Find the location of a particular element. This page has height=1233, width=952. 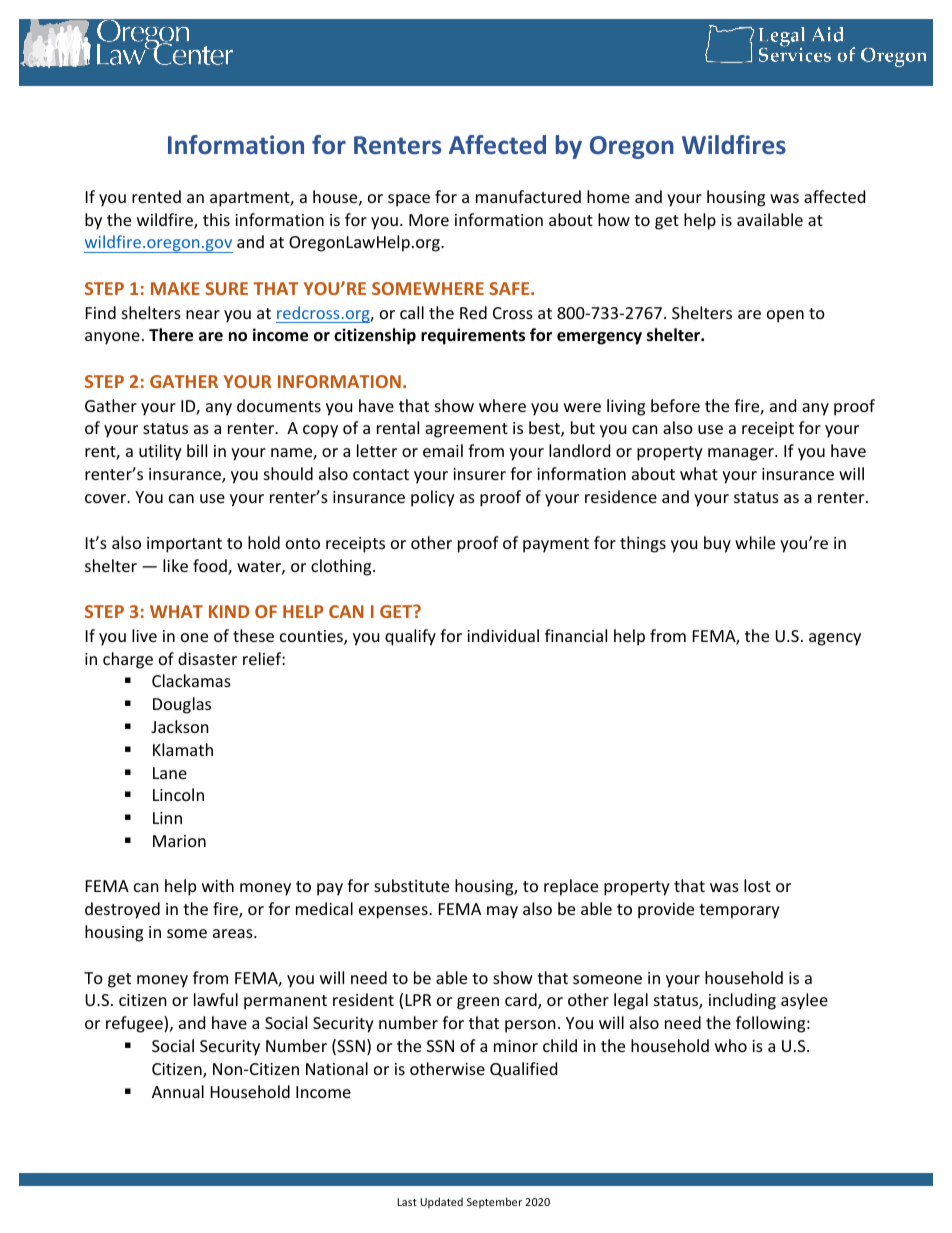

important is located at coordinates (184, 545).
